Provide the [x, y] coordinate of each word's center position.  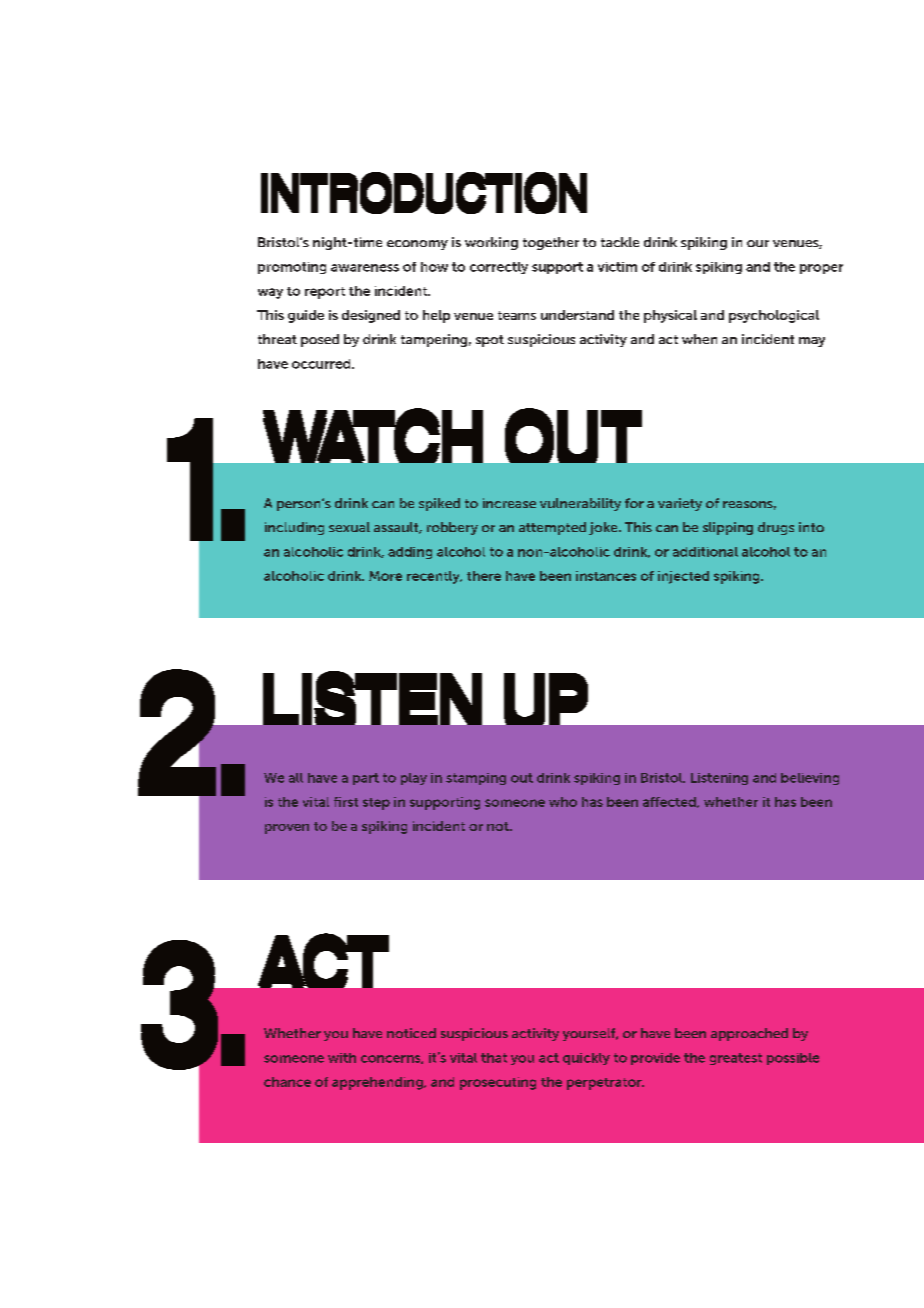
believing [810, 779]
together [551, 243]
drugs [776, 528]
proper [821, 269]
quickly [586, 1059]
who [563, 802]
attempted [552, 528]
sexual [349, 527]
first [346, 802]
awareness [365, 268]
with [342, 1058]
